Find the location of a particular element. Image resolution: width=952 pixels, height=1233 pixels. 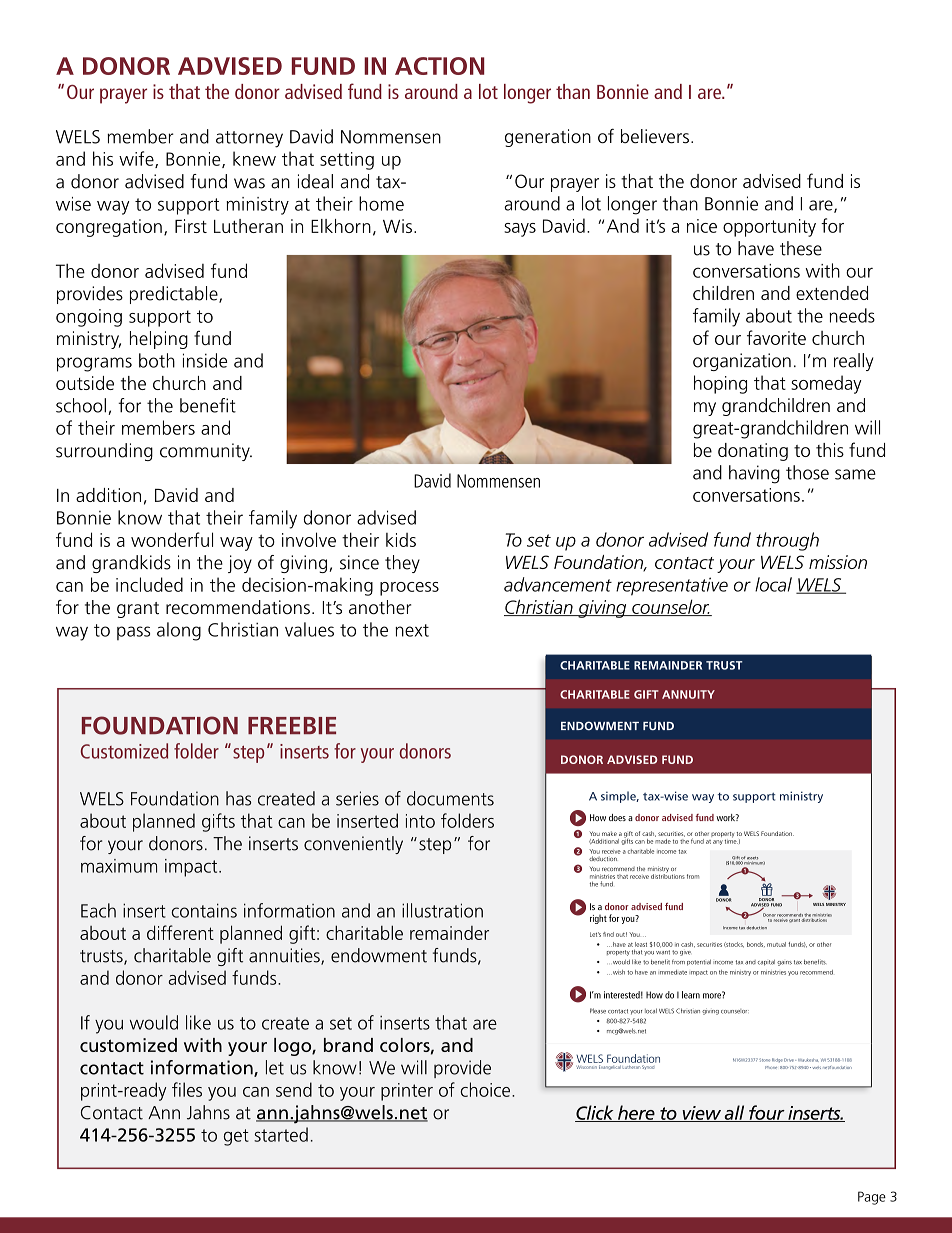

ACTION is located at coordinates (439, 66).
